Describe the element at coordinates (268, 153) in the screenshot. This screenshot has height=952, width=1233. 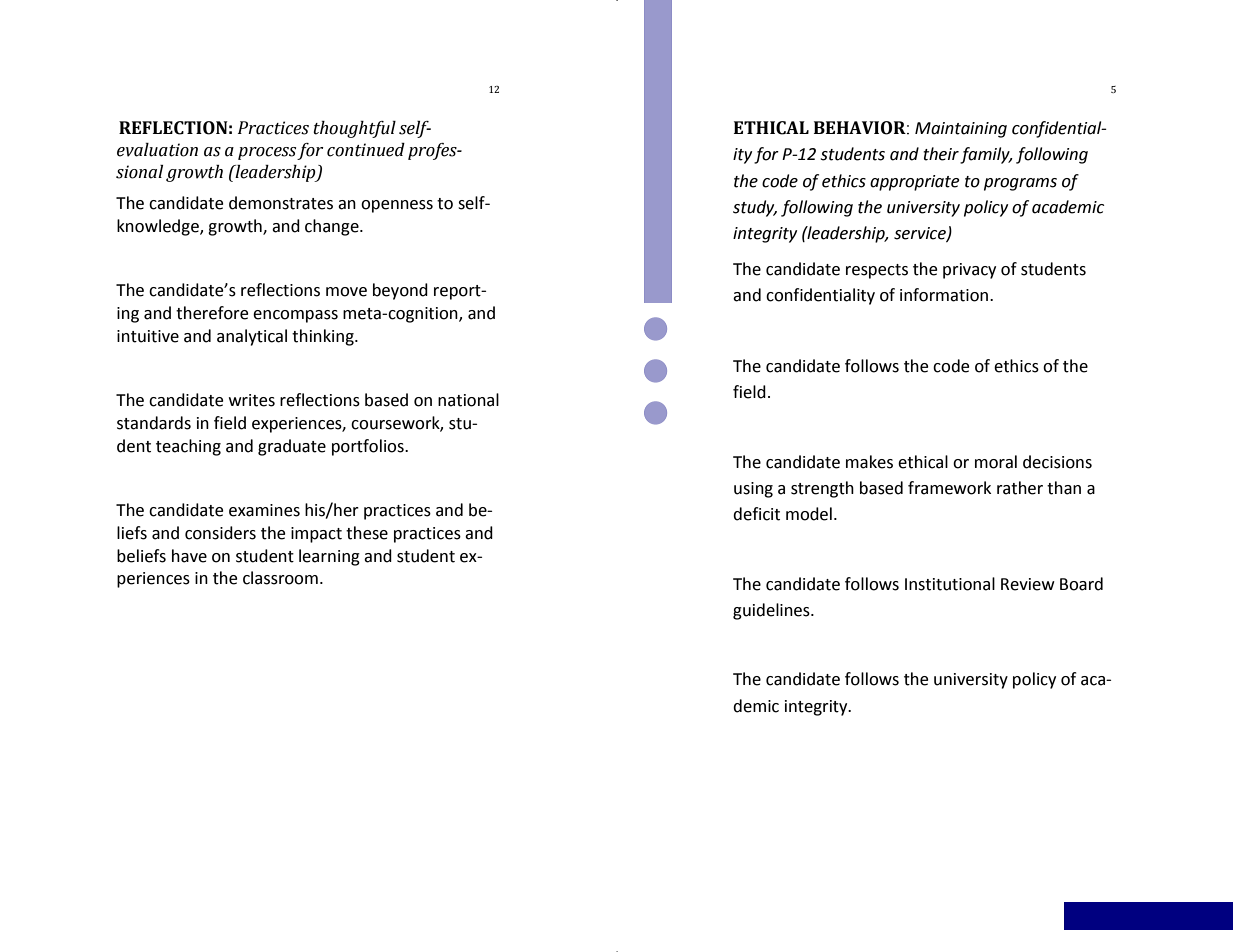
I see `process` at that location.
